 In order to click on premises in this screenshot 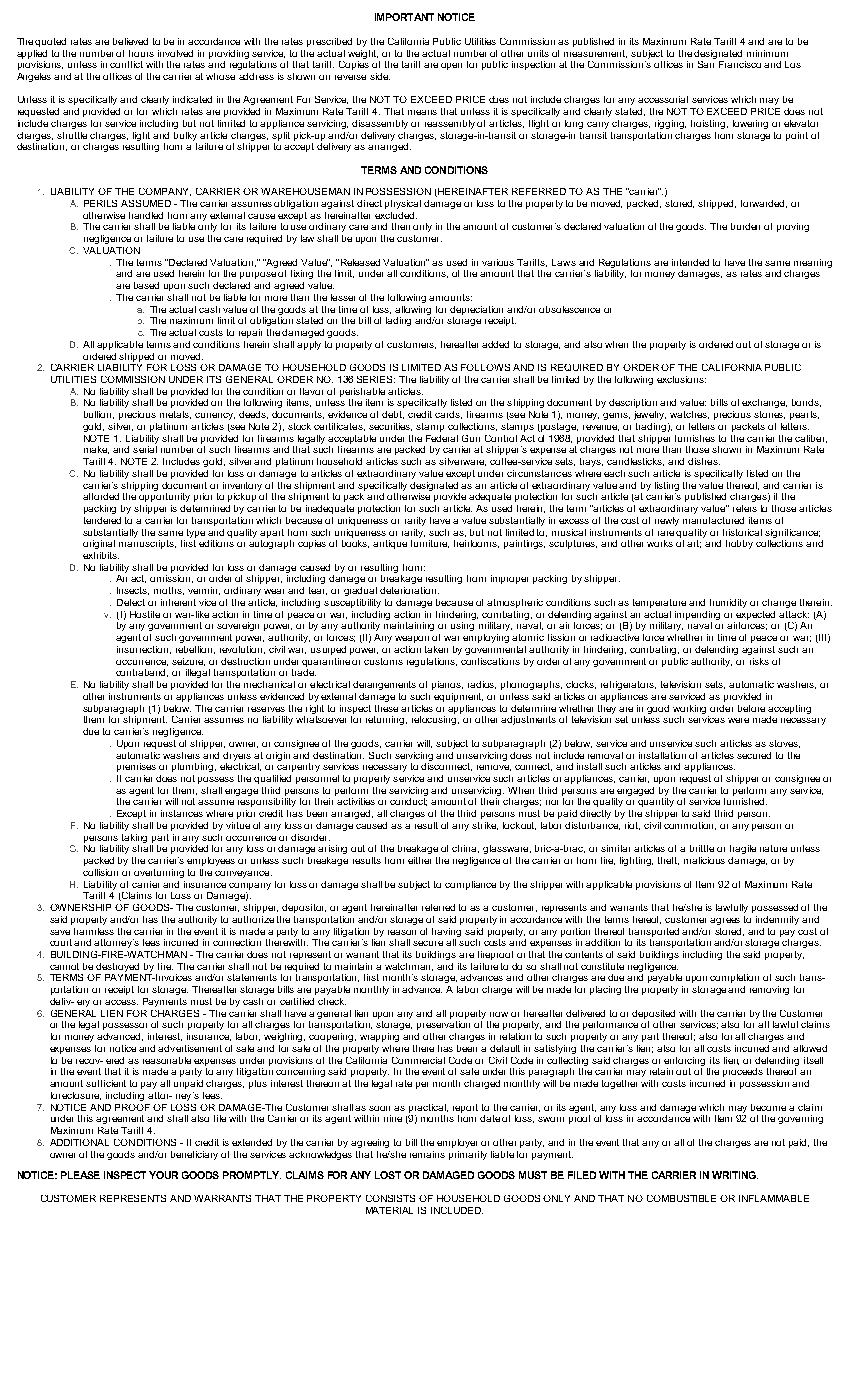, I will do `click(136, 767)`.
